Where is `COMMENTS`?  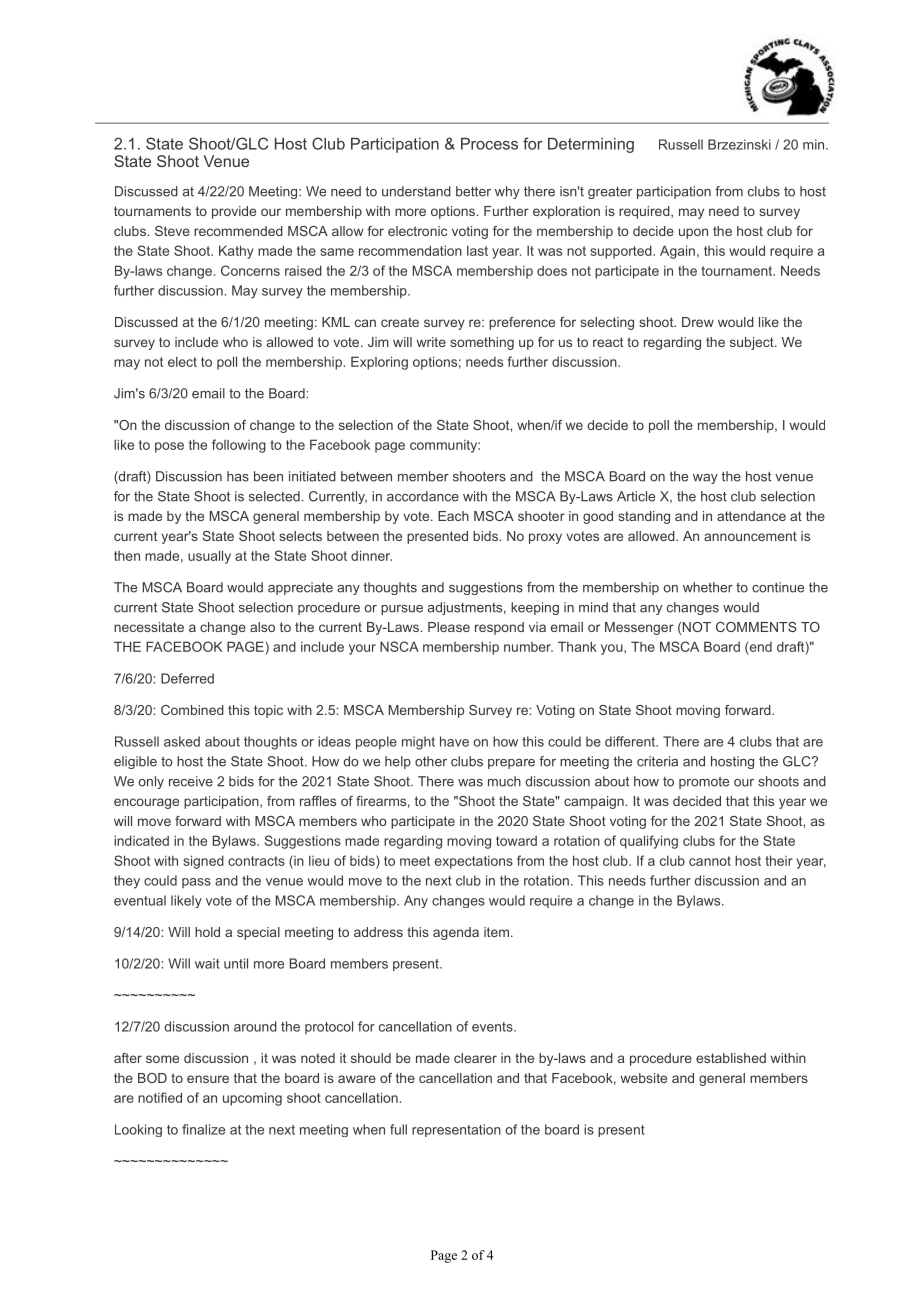
COMMENTS is located at coordinates (756, 627).
